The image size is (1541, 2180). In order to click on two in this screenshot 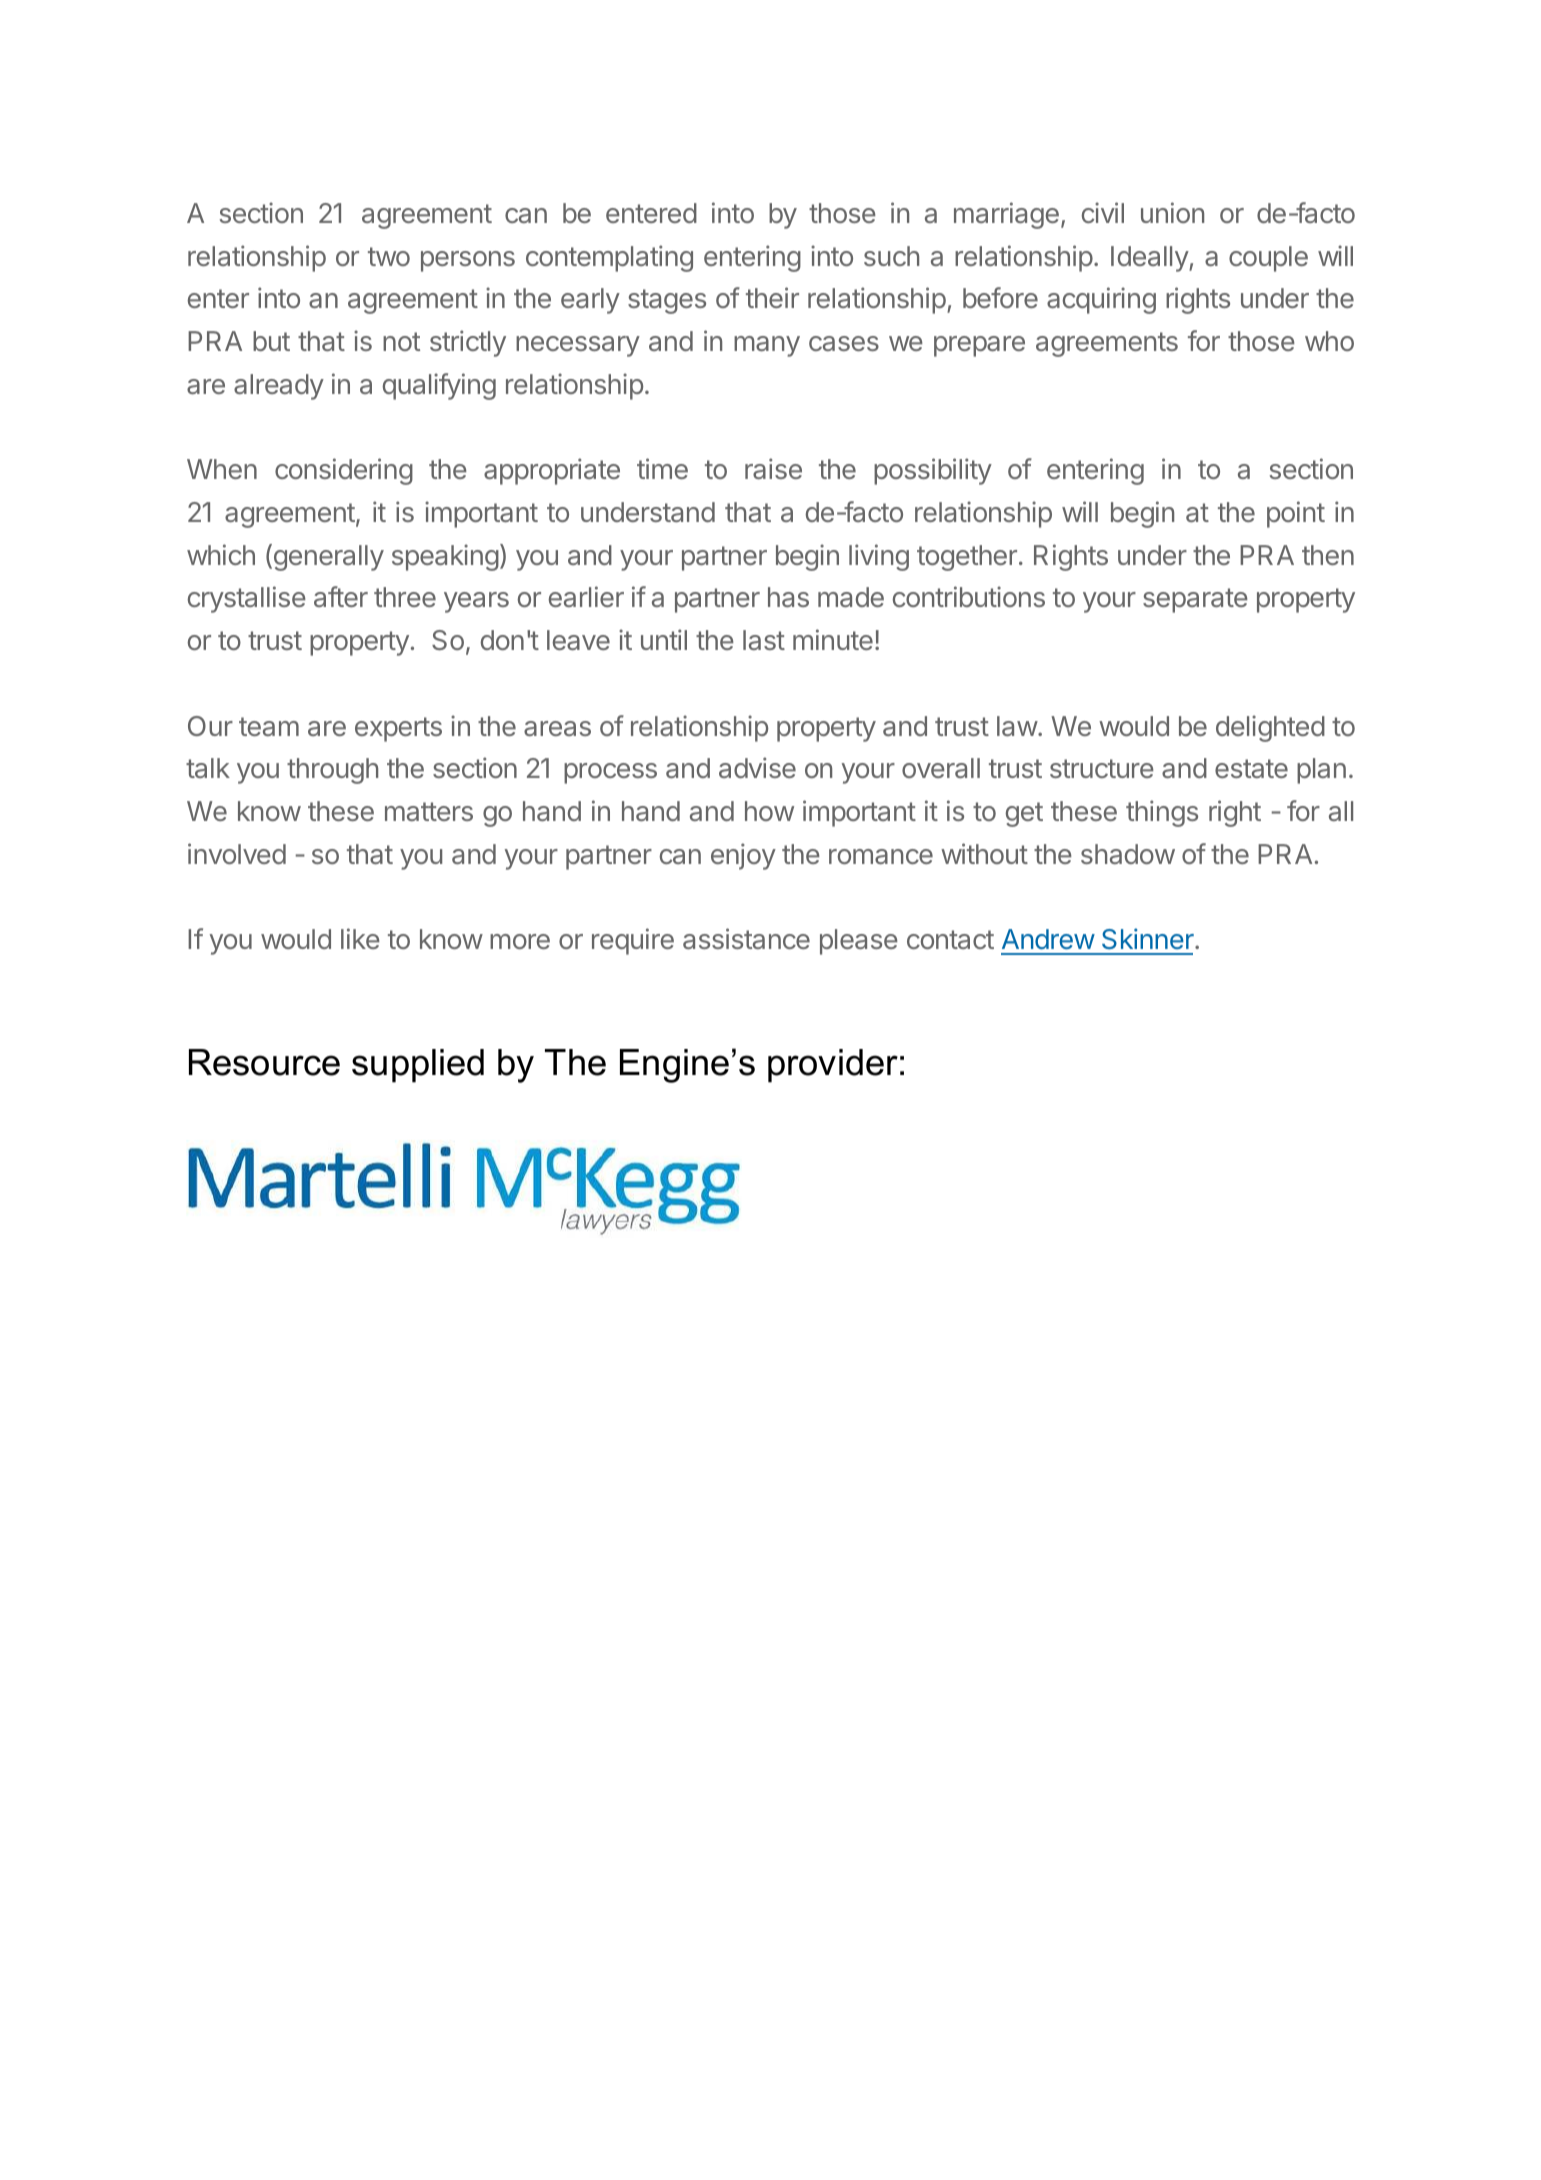, I will do `click(389, 256)`.
